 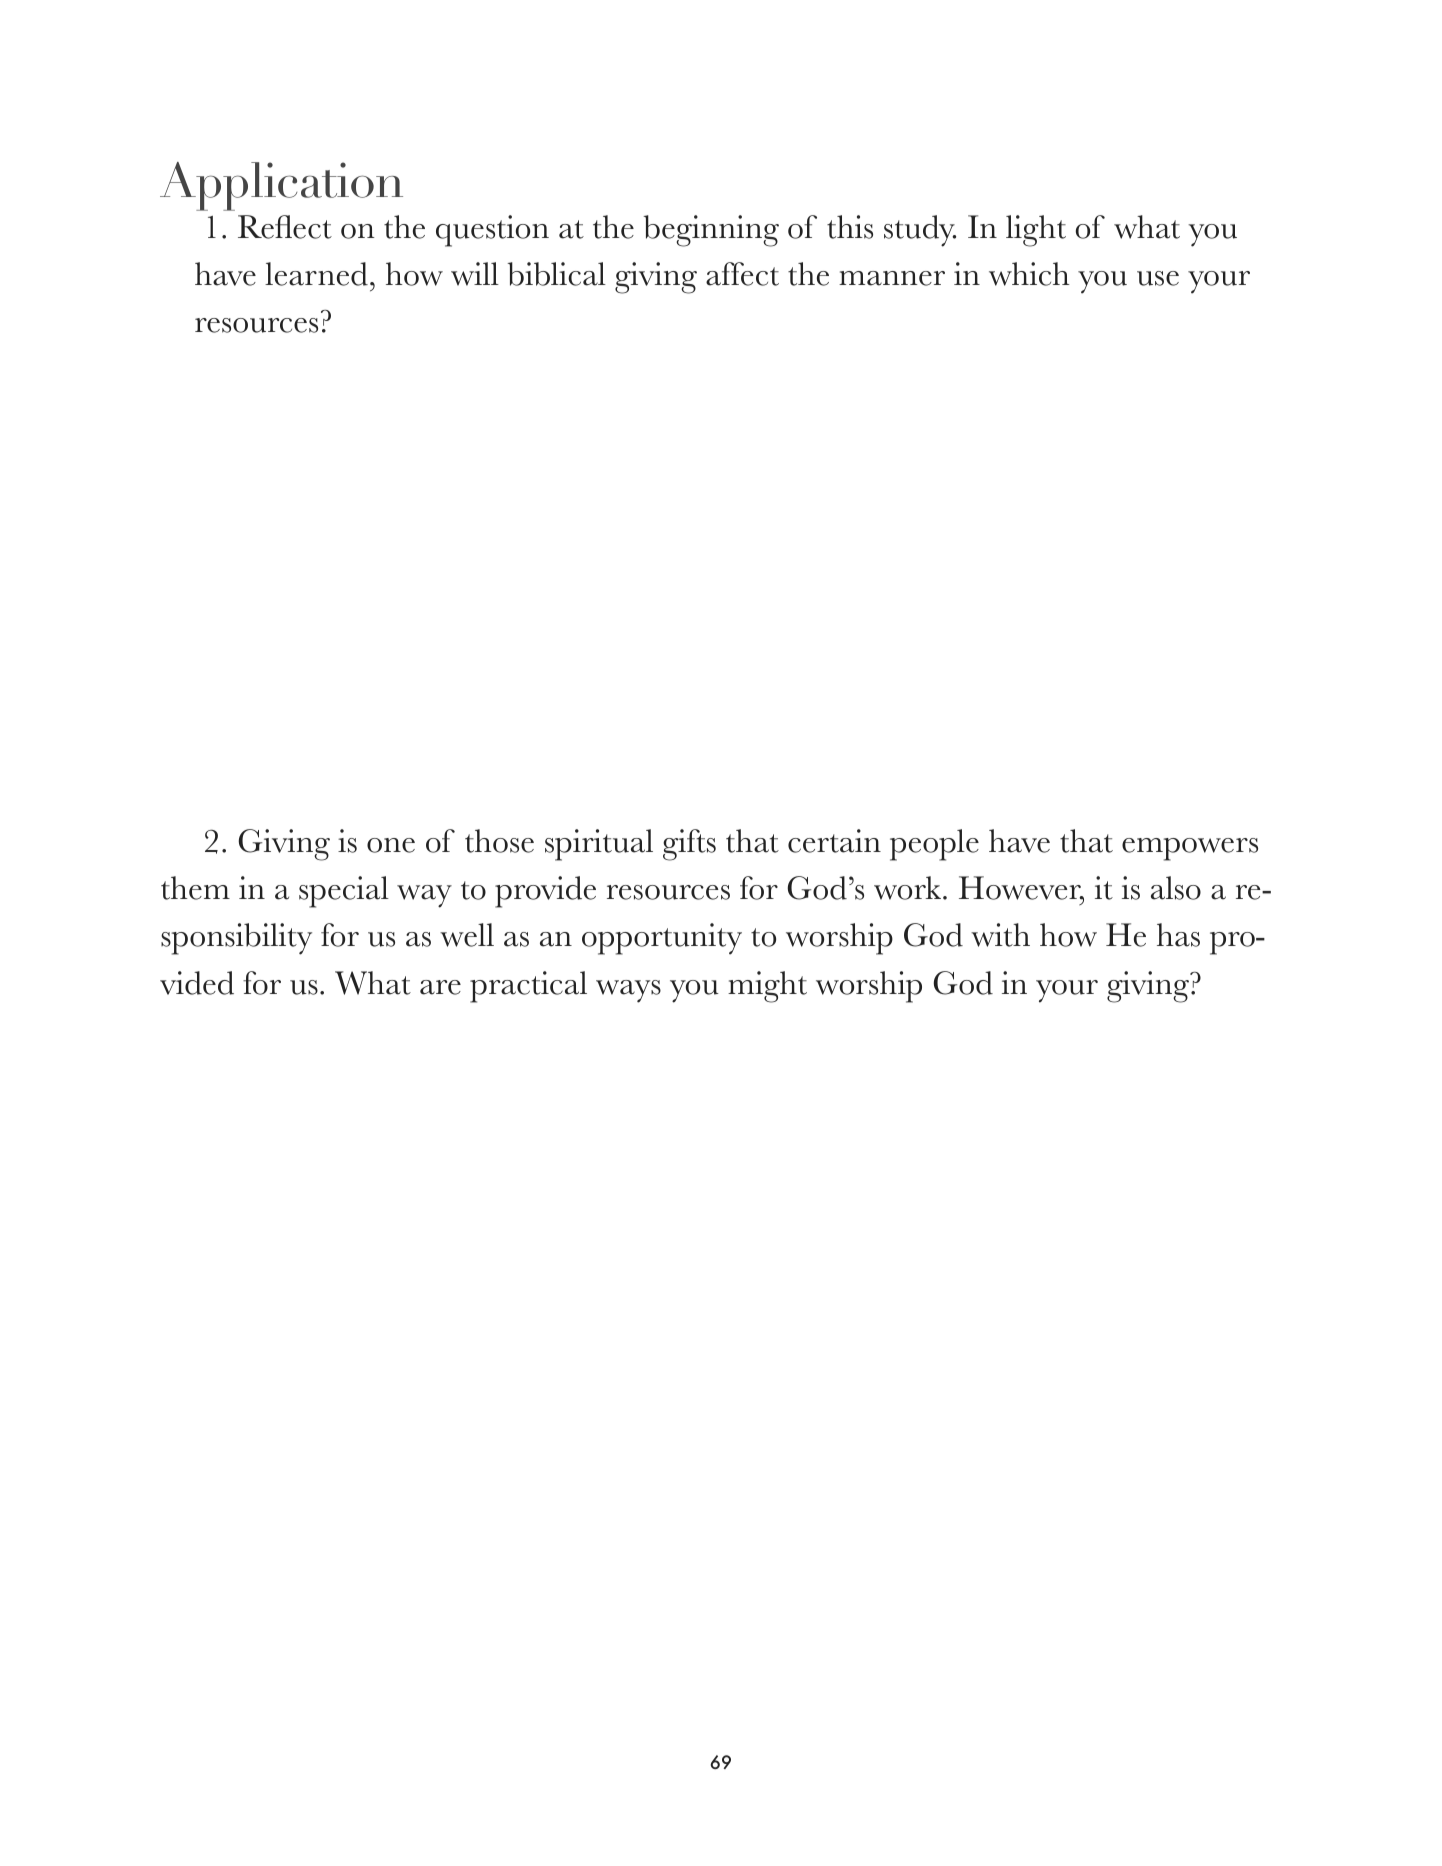 I want to click on people, so click(x=934, y=845).
